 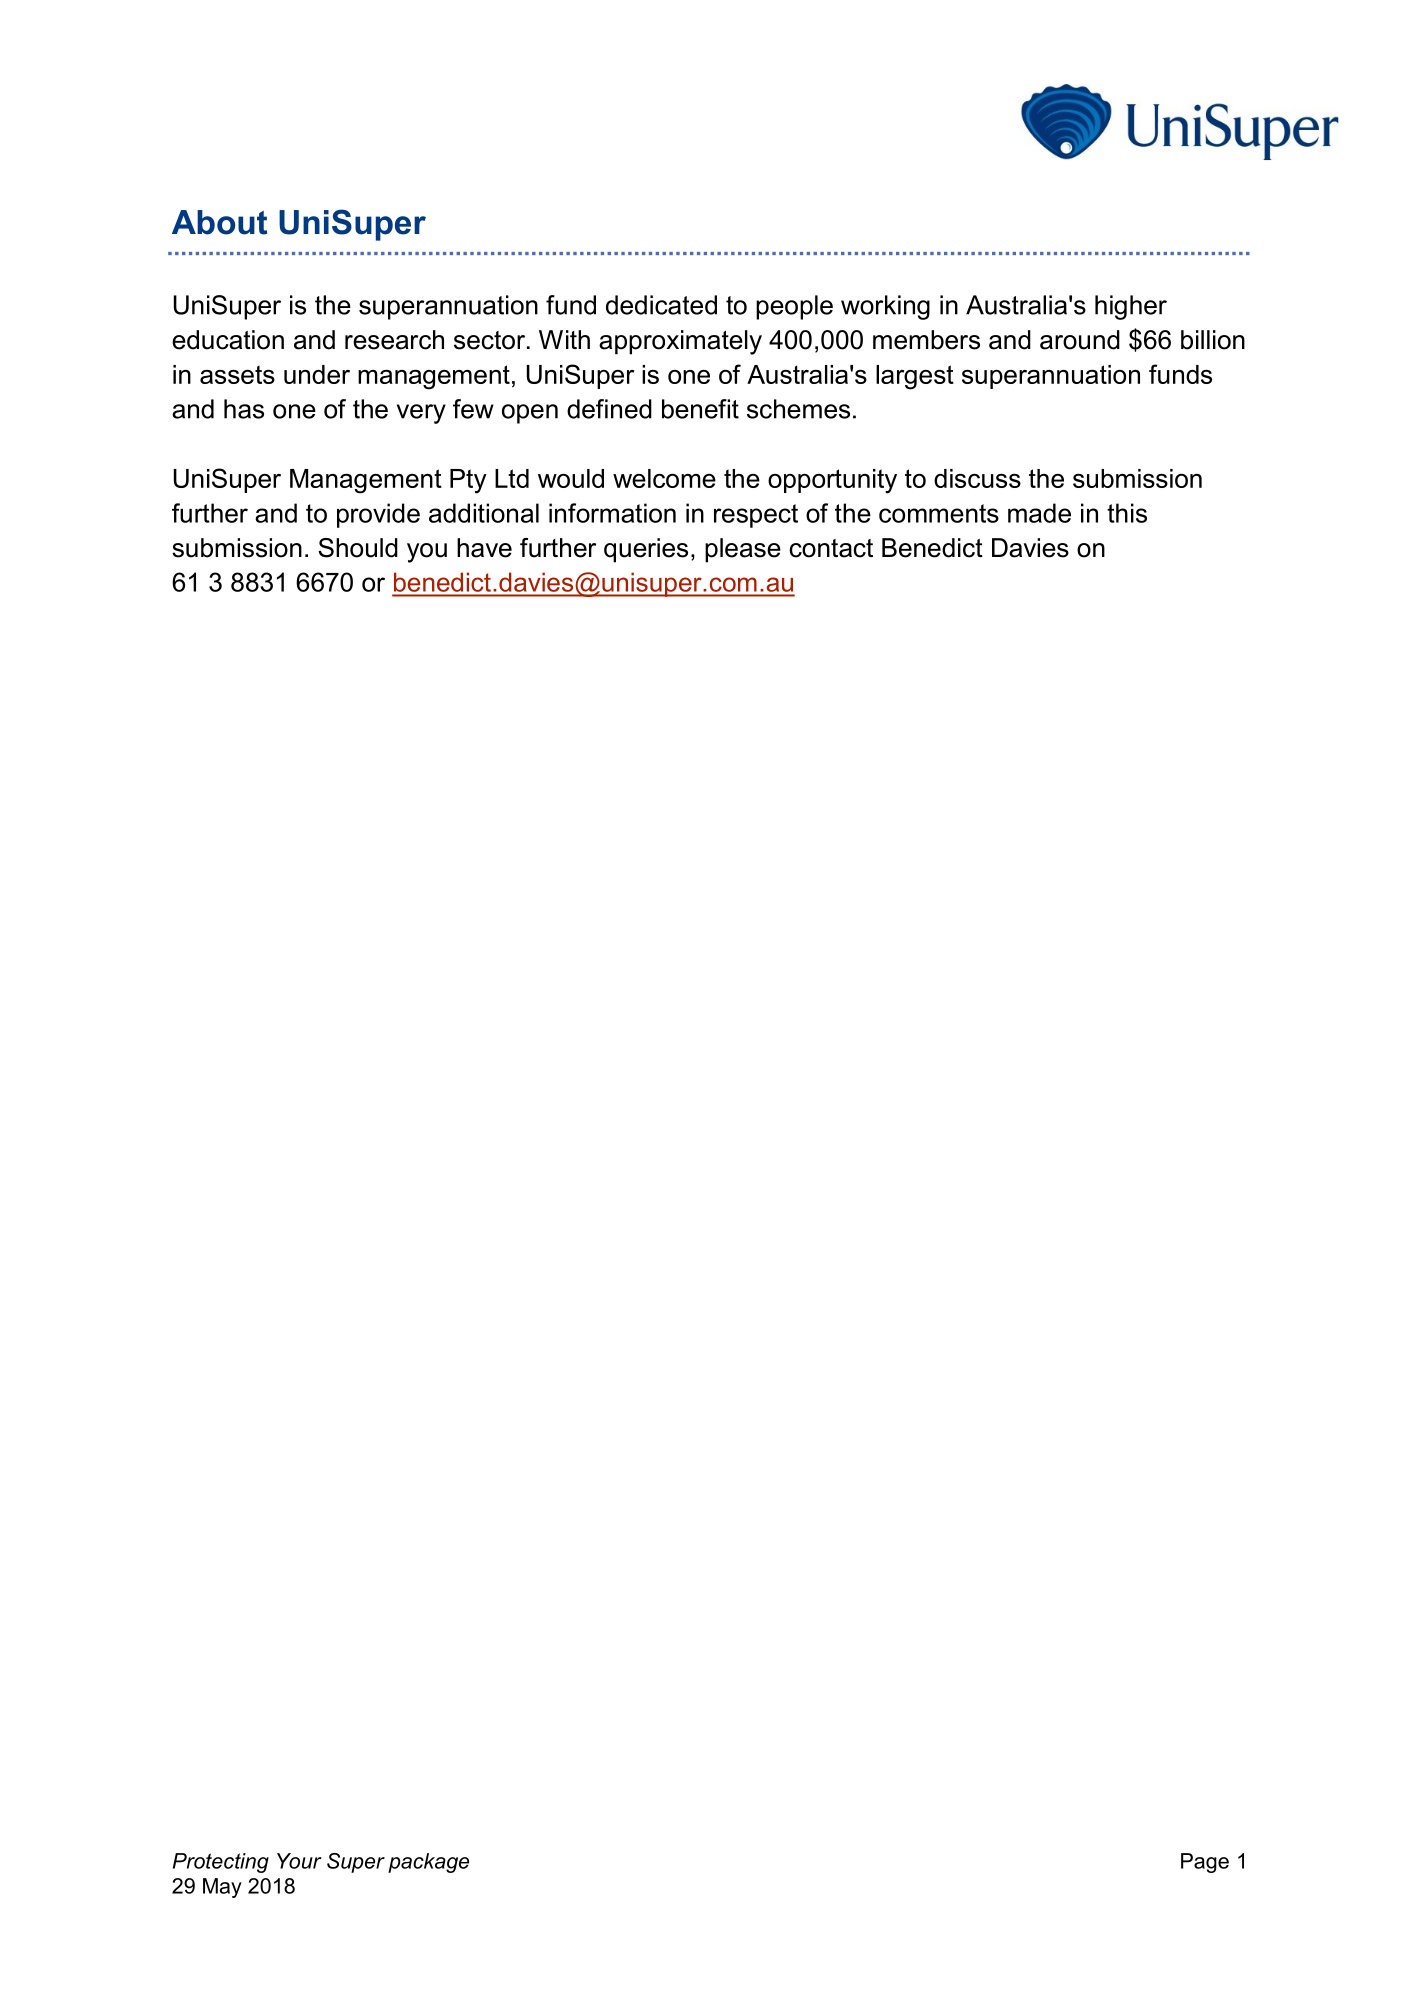 What do you see at coordinates (484, 548) in the page?
I see `have` at bounding box center [484, 548].
